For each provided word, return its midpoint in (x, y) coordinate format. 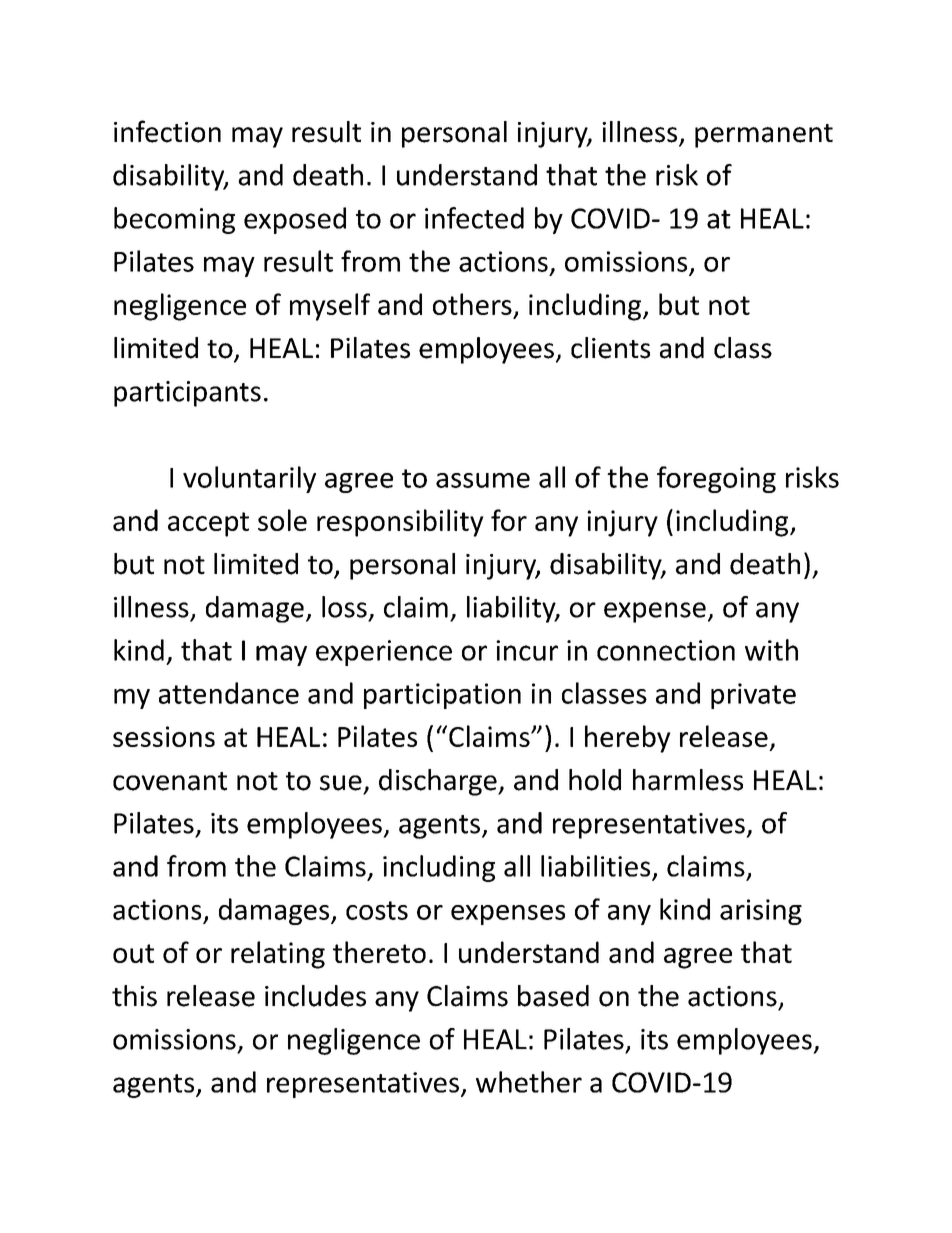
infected (474, 218)
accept (208, 524)
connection (666, 650)
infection (167, 131)
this (134, 996)
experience (384, 653)
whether (529, 1082)
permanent (764, 136)
